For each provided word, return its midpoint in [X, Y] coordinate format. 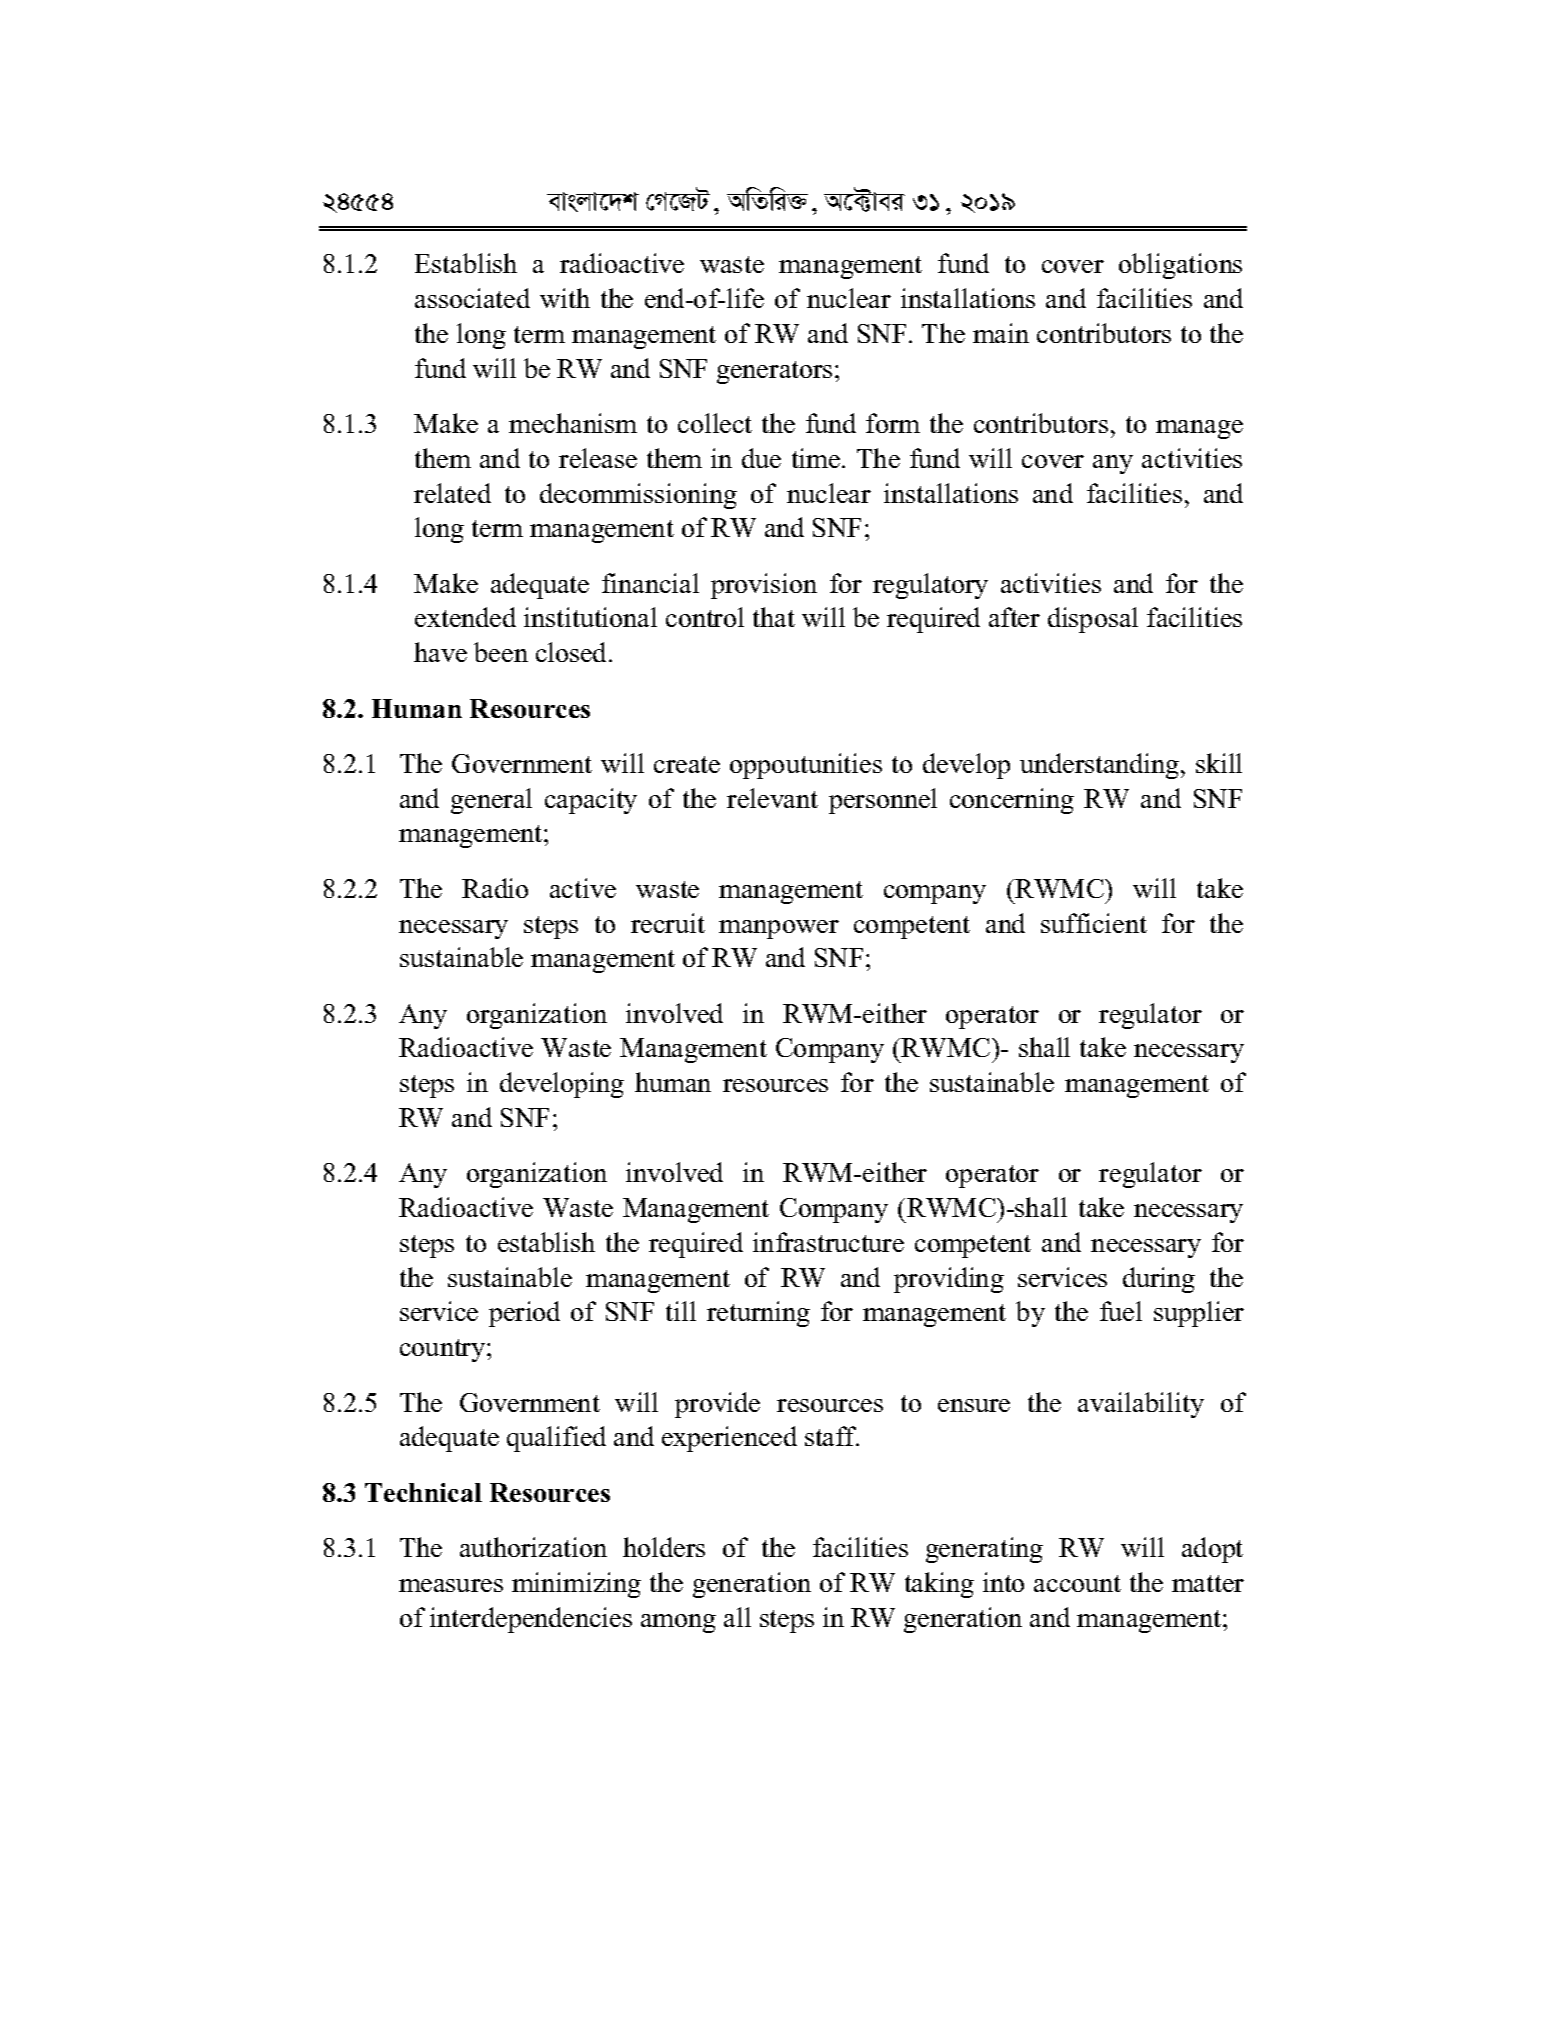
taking [939, 1585]
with [565, 298]
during [1159, 1280]
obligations [1180, 266]
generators [774, 372]
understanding [1101, 766]
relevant [772, 798]
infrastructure [828, 1242]
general [491, 801]
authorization [533, 1547]
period [524, 1314]
